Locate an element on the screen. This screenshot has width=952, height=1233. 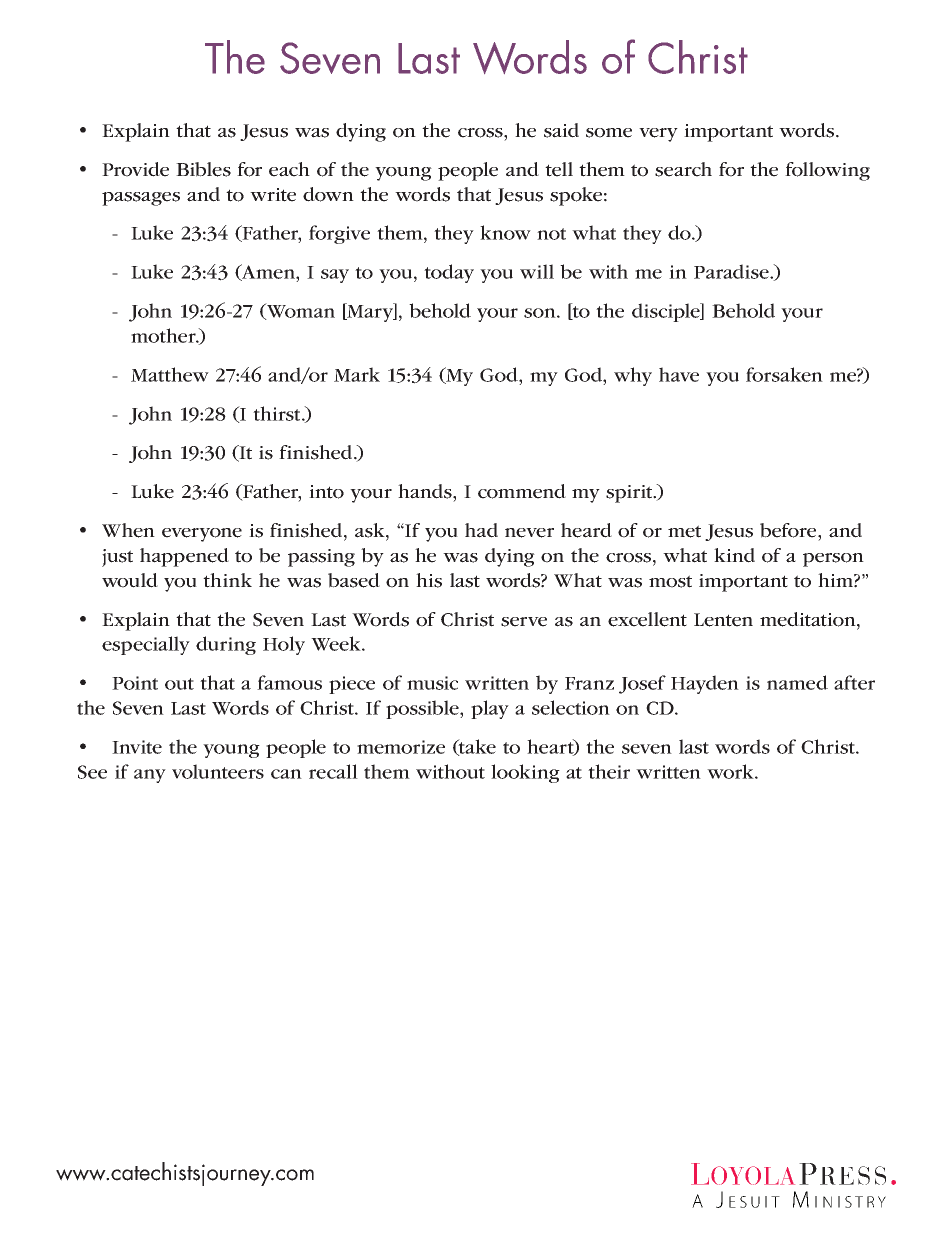
their is located at coordinates (609, 771).
